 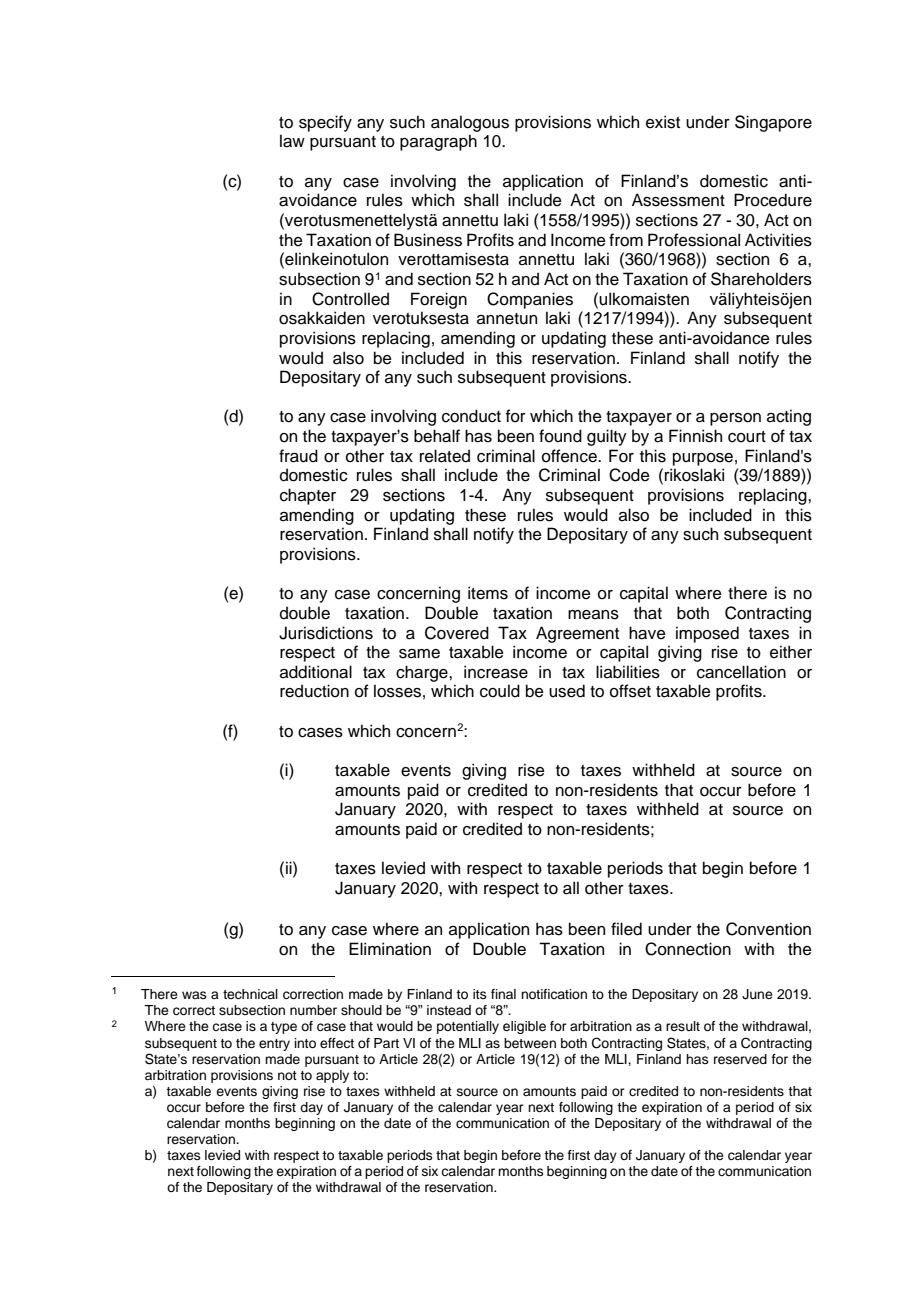 What do you see at coordinates (773, 123) in the screenshot?
I see `Singapore` at bounding box center [773, 123].
